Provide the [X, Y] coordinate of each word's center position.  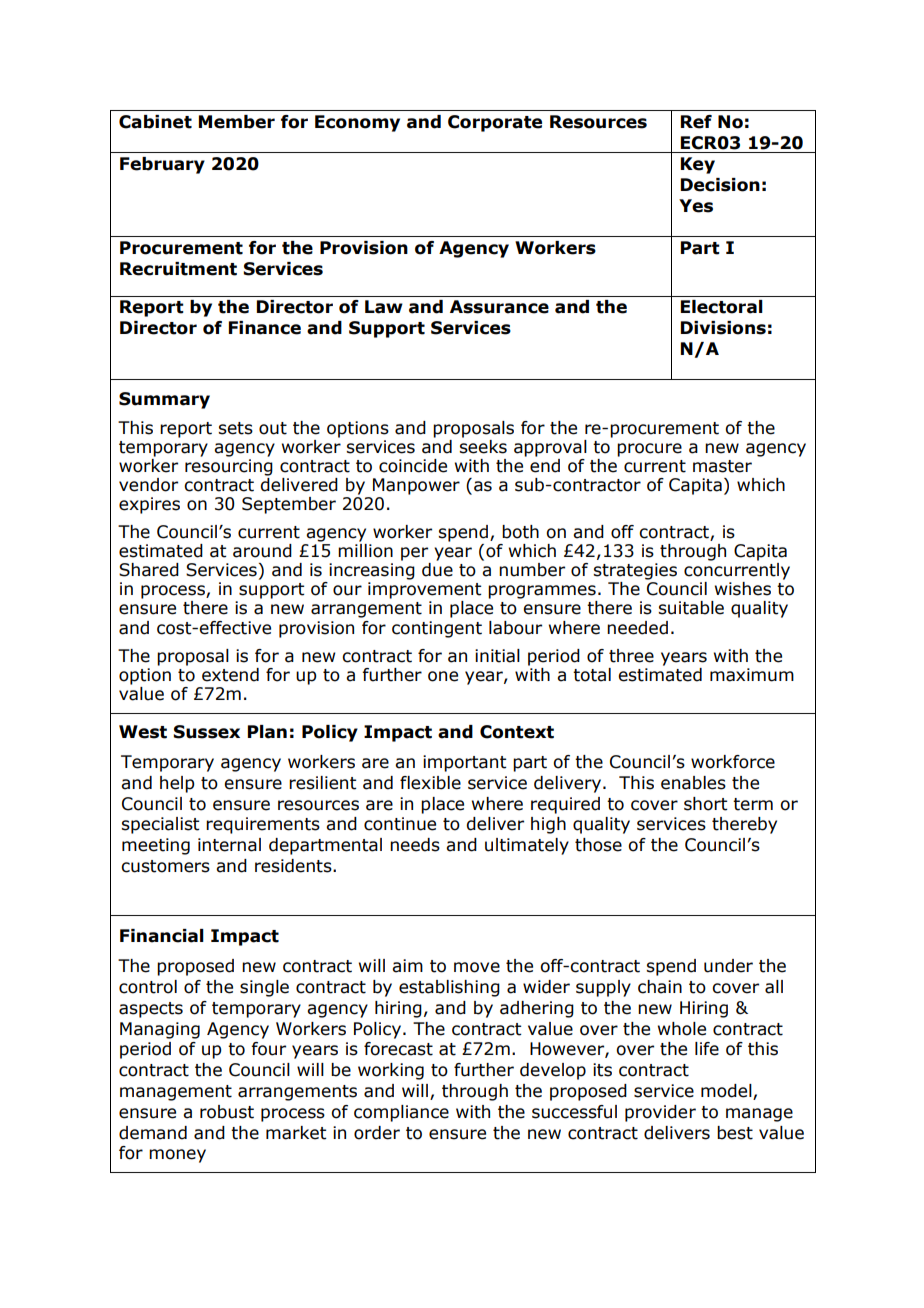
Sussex [206, 732]
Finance [265, 328]
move [477, 967]
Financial [162, 936]
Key [698, 165]
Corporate [495, 123]
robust [227, 1112]
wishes [743, 589]
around [262, 551]
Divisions [723, 328]
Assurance [499, 307]
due [437, 570]
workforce [733, 762]
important [464, 763]
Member [237, 122]
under [728, 966]
